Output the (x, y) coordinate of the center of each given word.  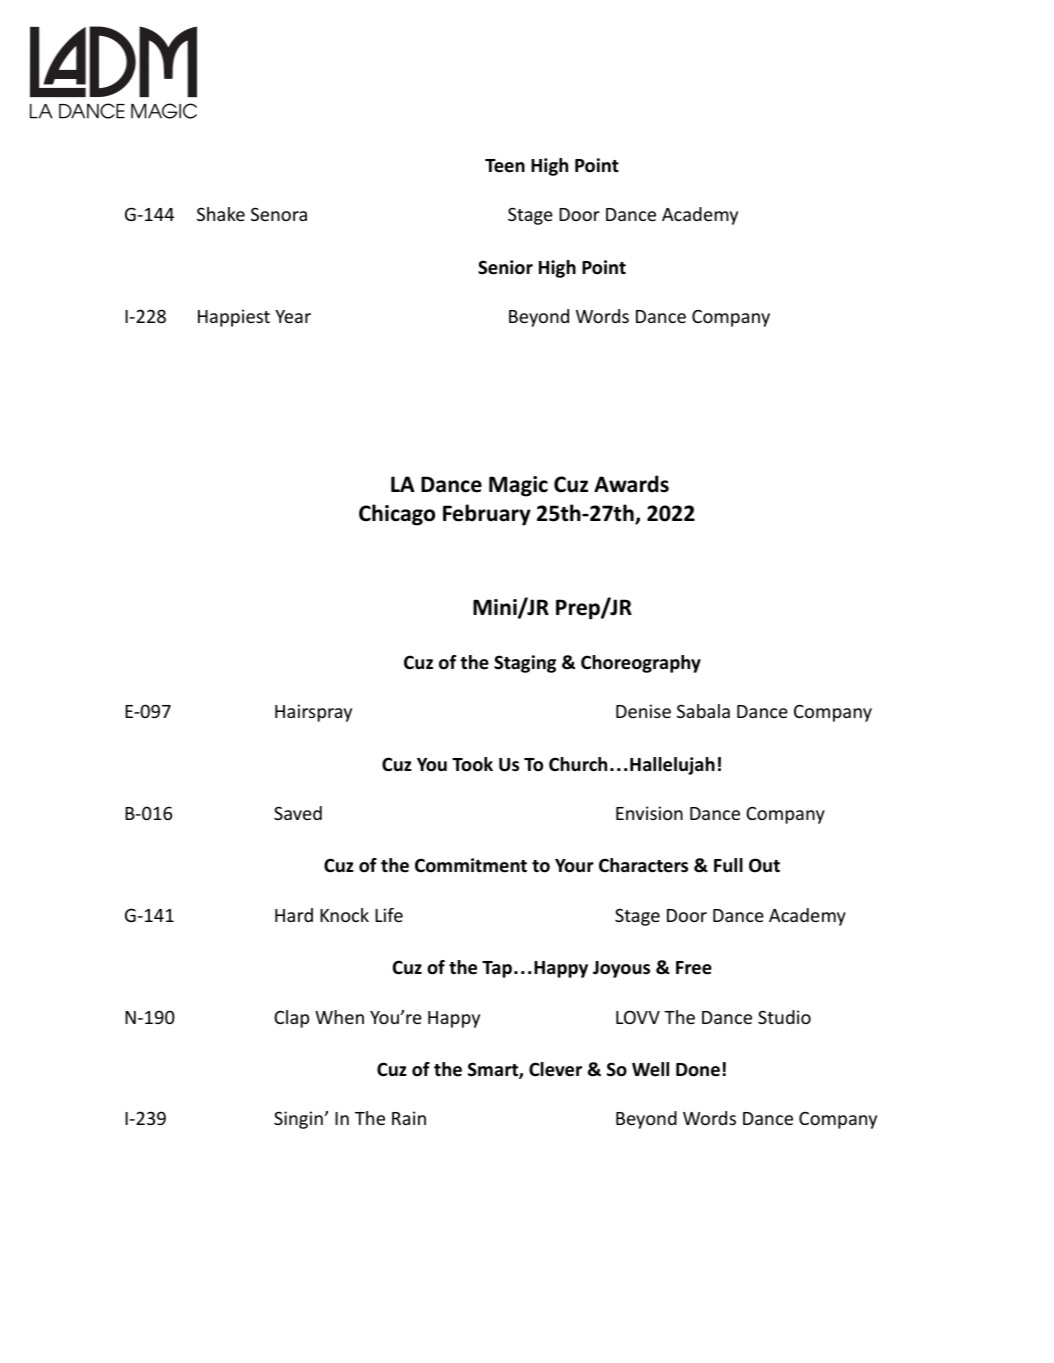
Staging (525, 664)
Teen (505, 166)
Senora (279, 214)
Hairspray (313, 713)
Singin (298, 1120)
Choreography (641, 664)
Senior (505, 267)
